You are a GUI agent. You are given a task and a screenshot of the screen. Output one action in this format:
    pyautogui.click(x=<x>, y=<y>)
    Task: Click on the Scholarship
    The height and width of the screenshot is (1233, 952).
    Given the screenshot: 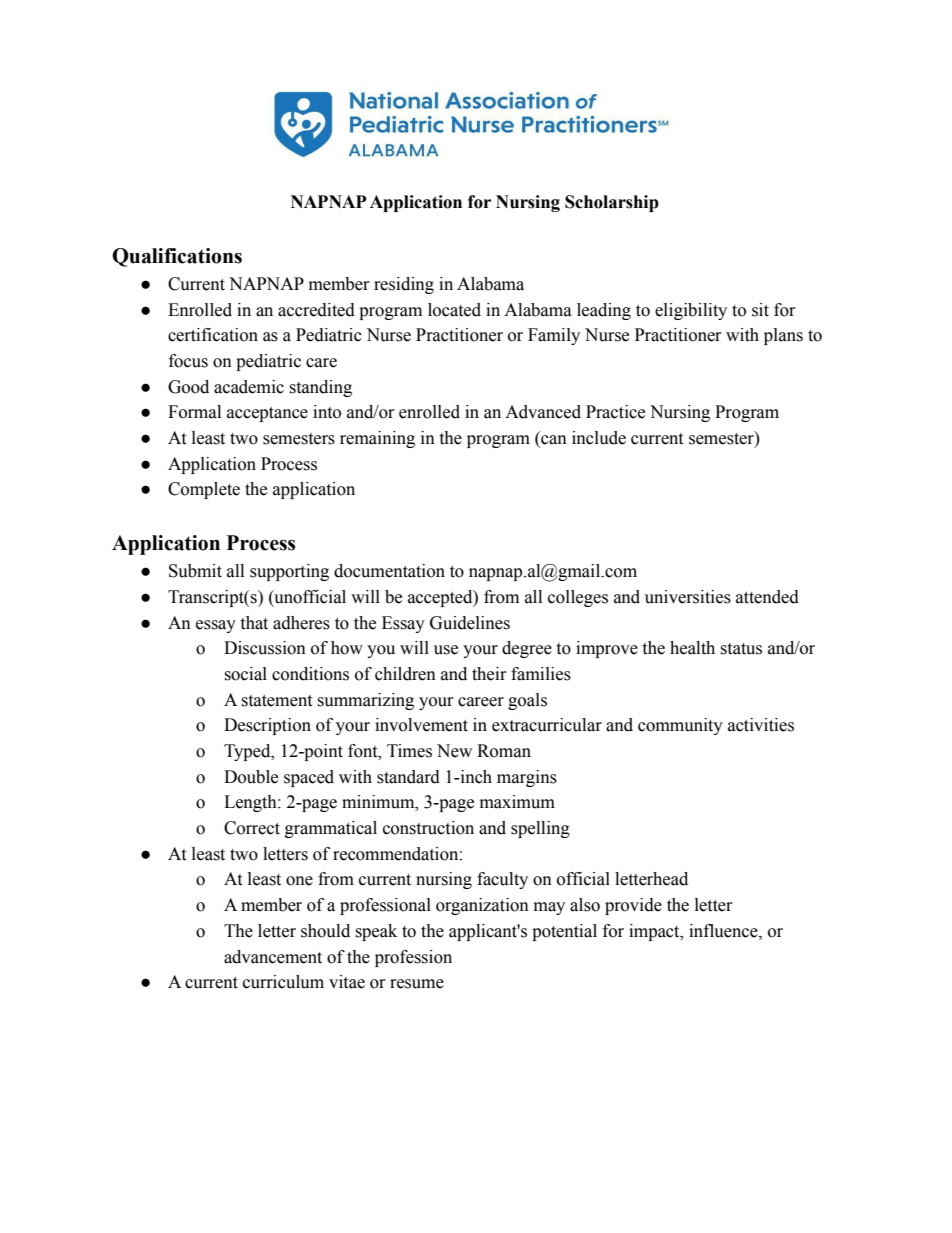 What is the action you would take?
    pyautogui.click(x=612, y=203)
